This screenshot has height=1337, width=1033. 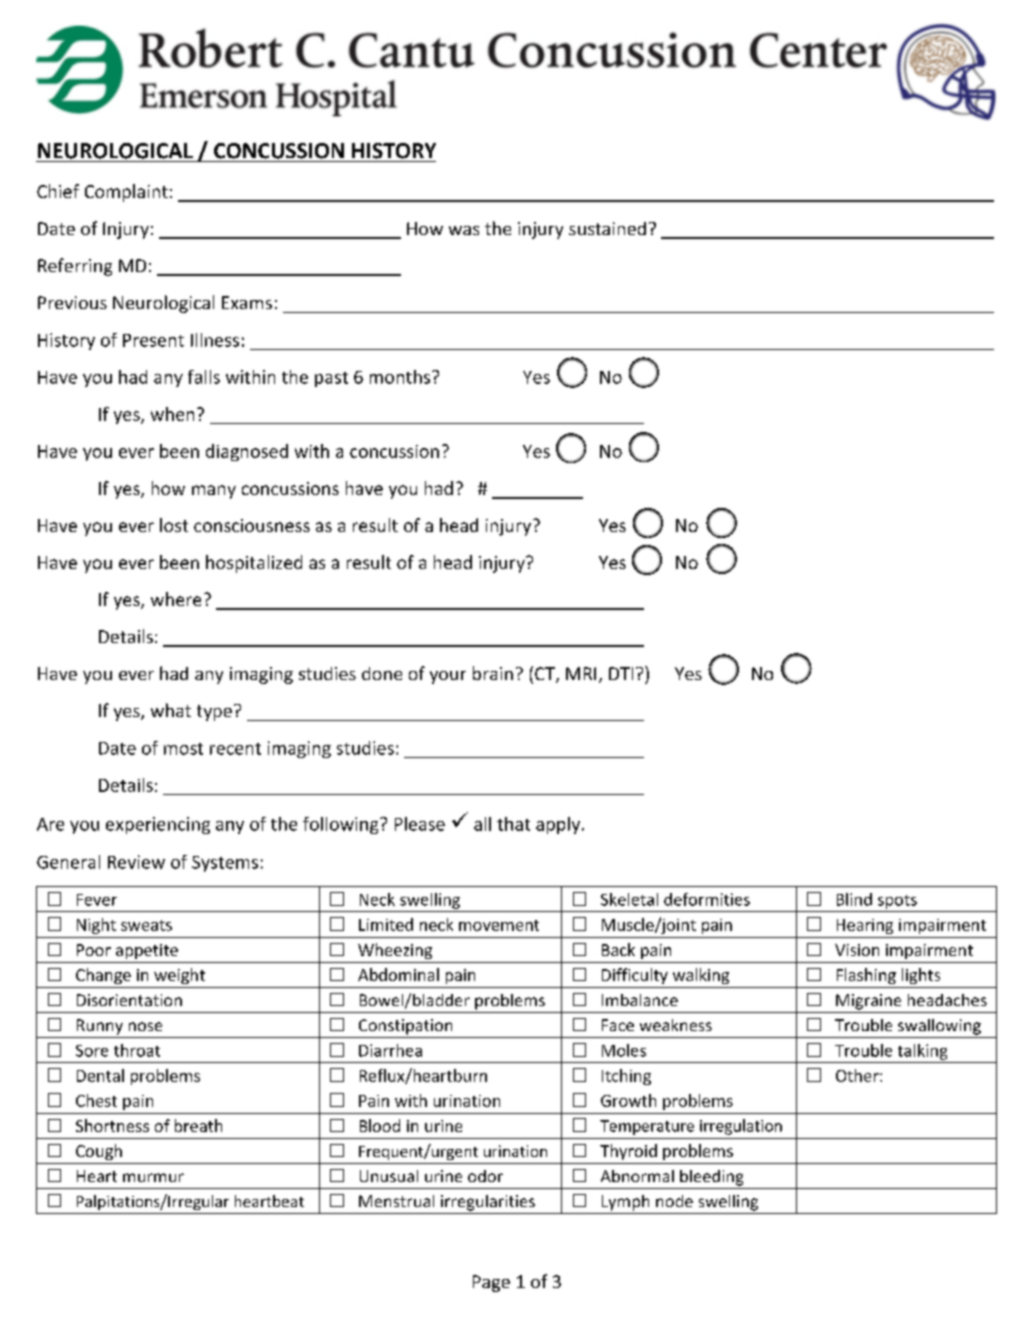 What do you see at coordinates (464, 230) in the screenshot?
I see `was` at bounding box center [464, 230].
